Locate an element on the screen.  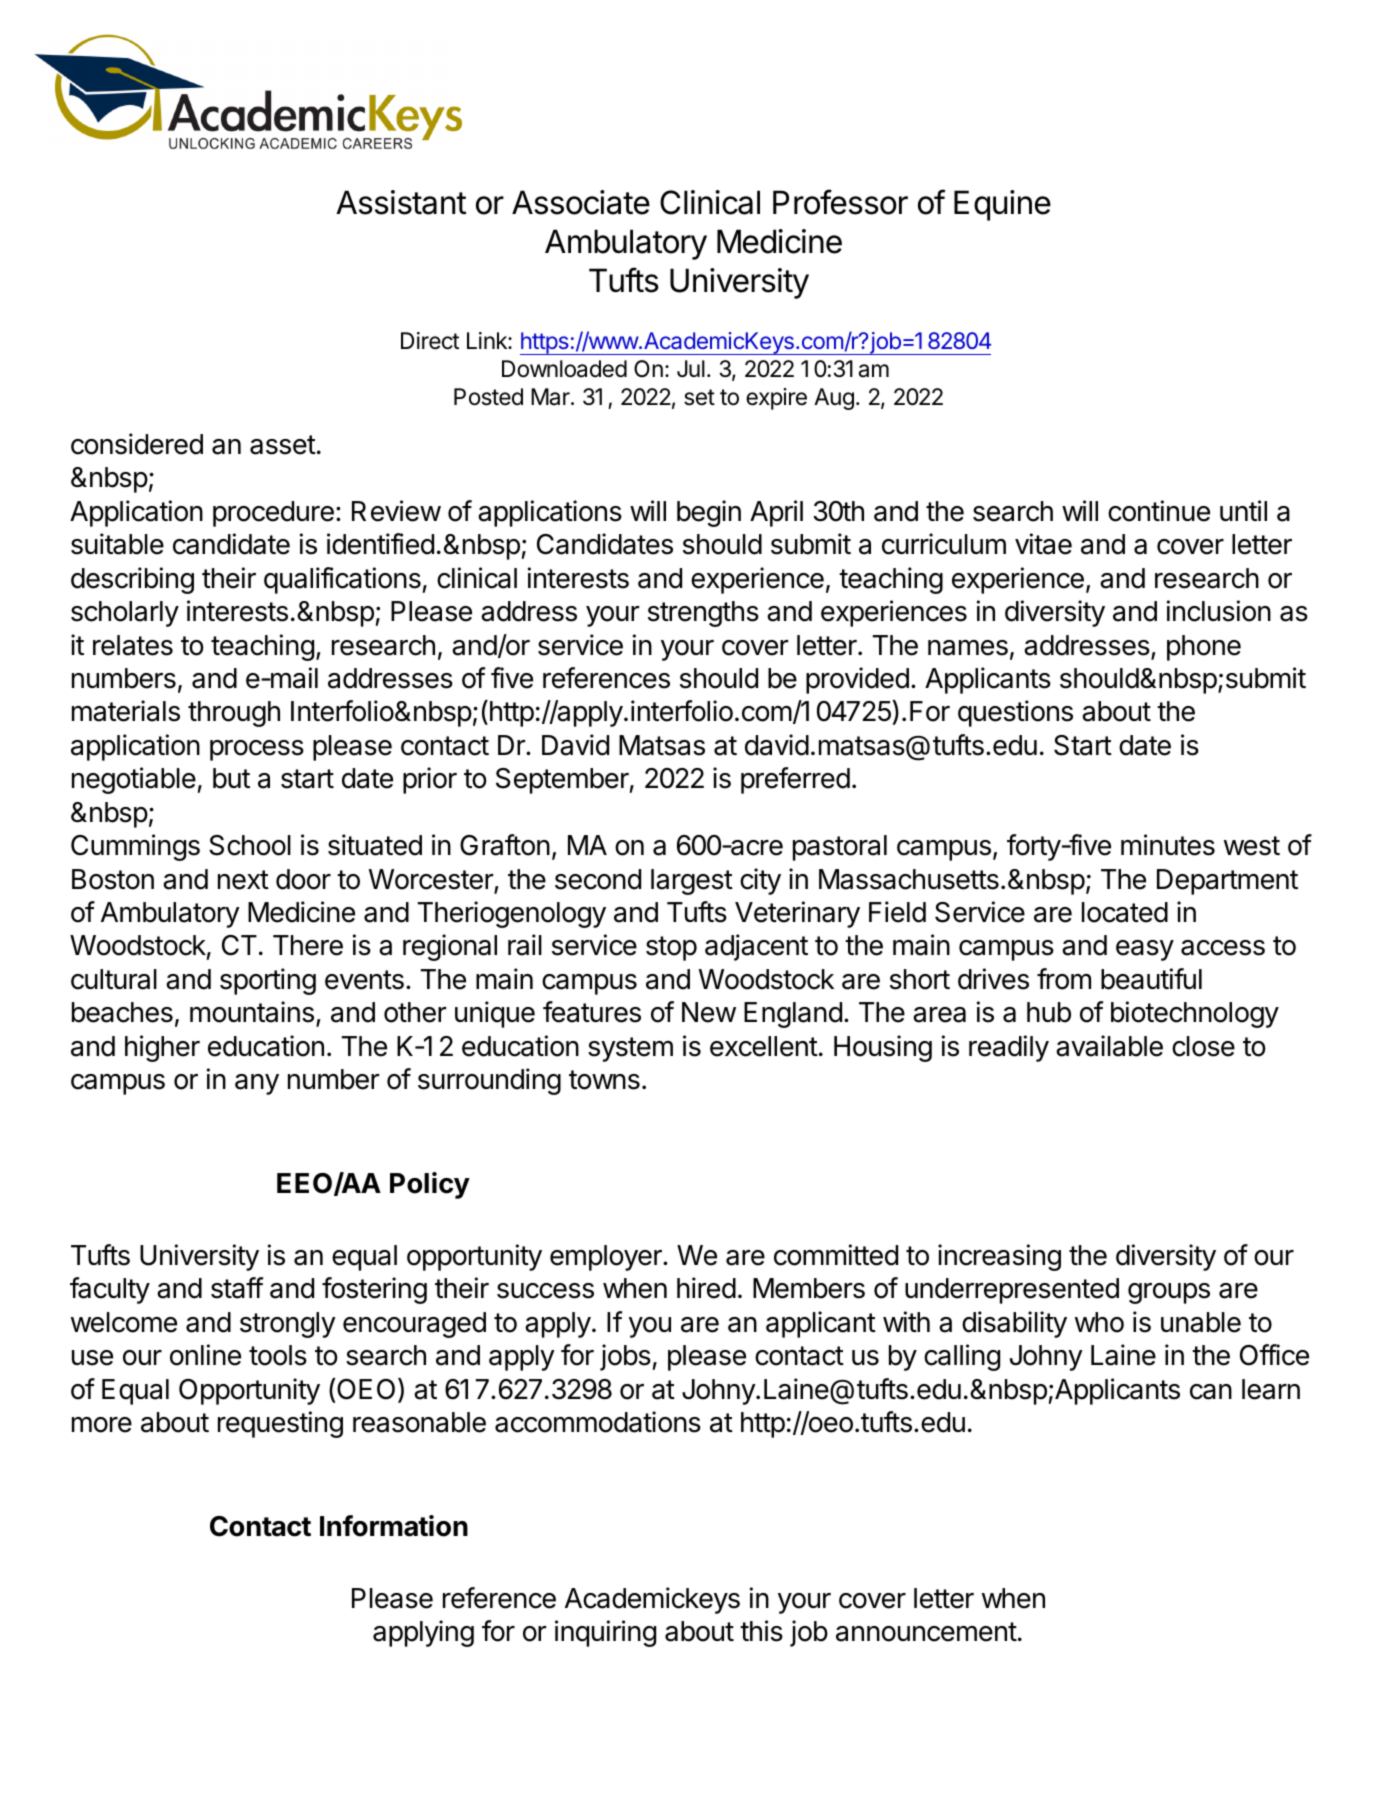
Equine is located at coordinates (1002, 205).
